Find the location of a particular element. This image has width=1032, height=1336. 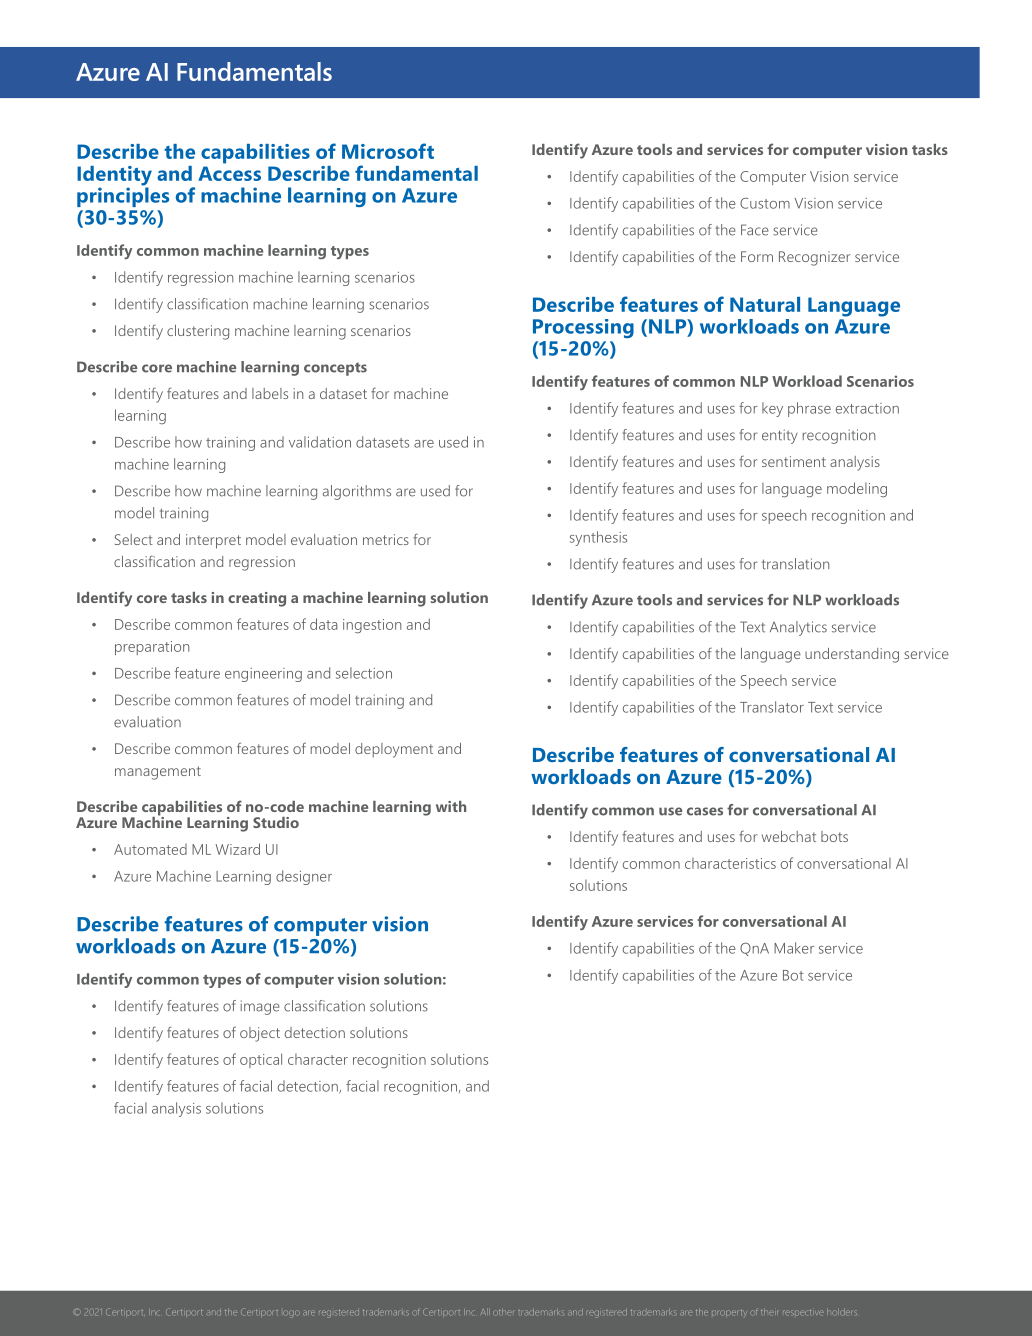

Access is located at coordinates (229, 173).
